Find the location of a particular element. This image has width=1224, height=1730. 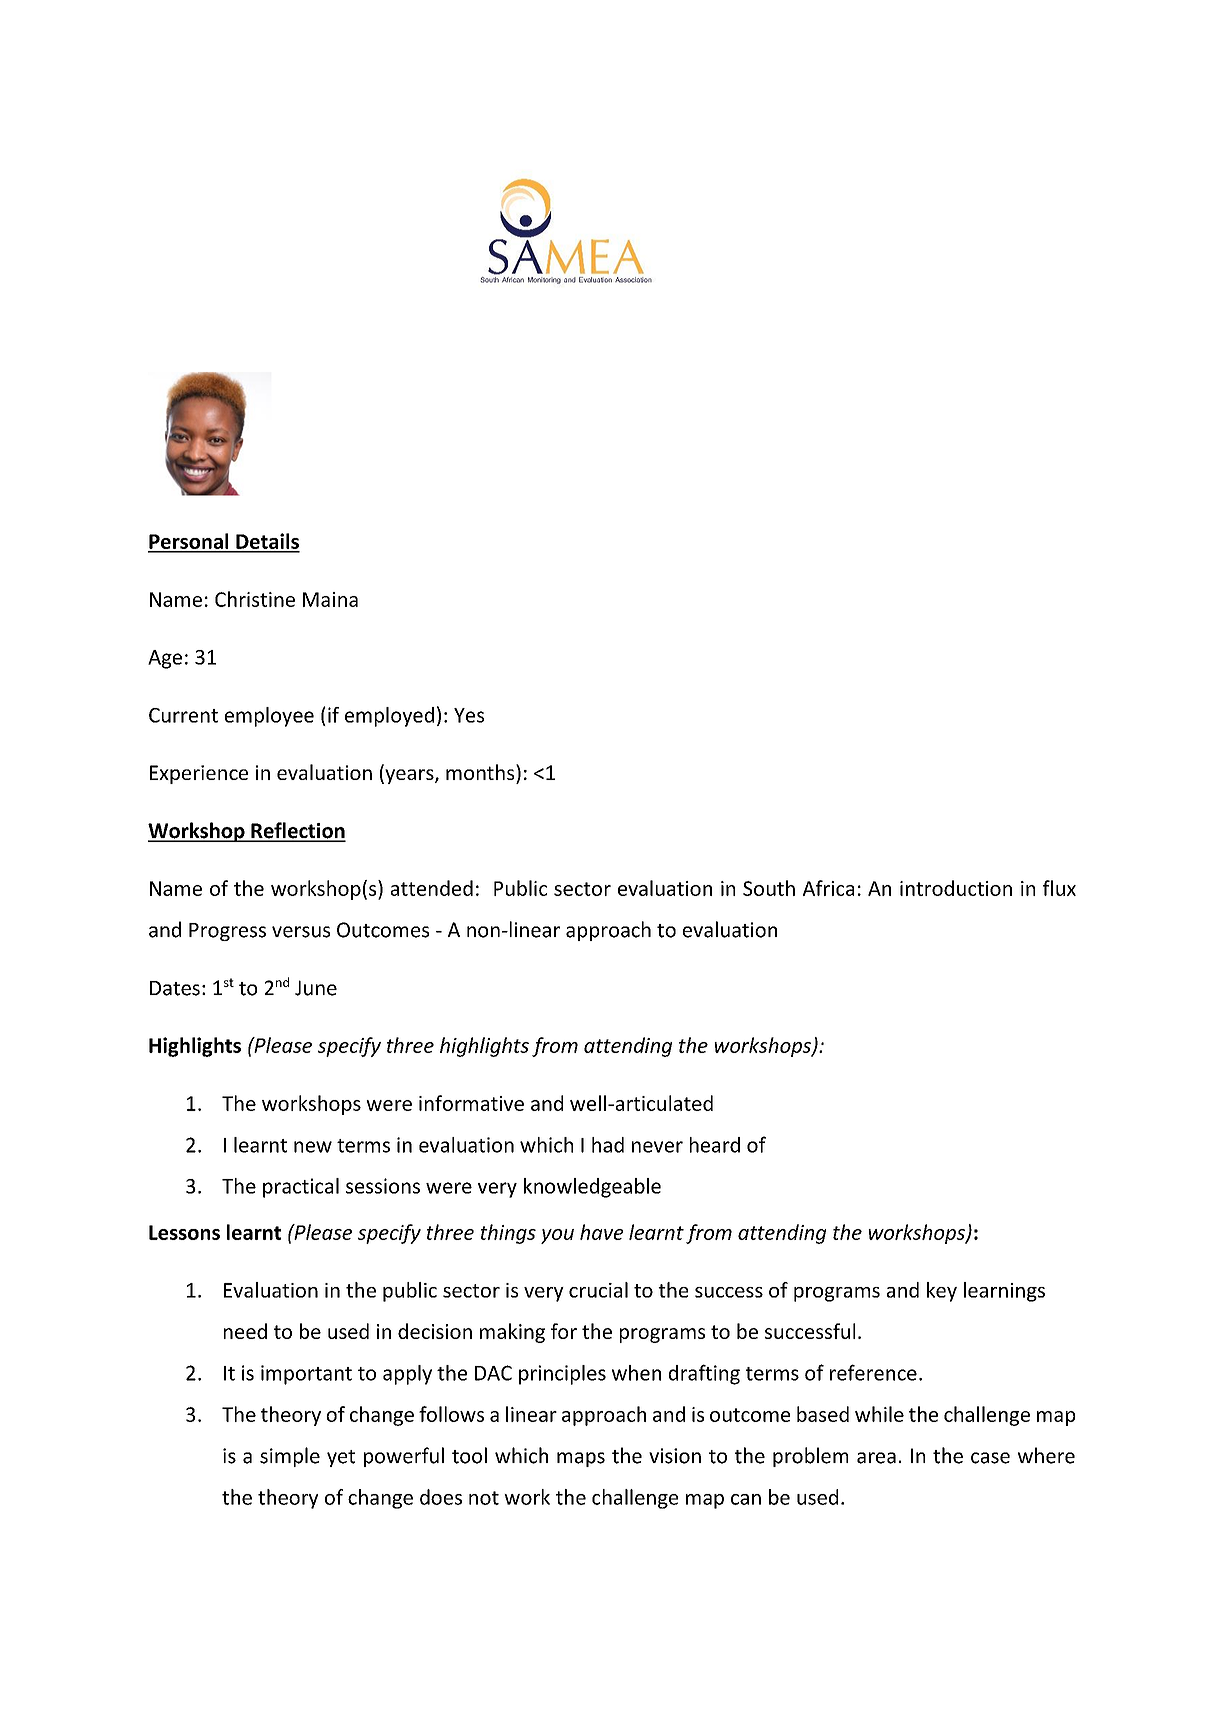

South is located at coordinates (769, 888).
